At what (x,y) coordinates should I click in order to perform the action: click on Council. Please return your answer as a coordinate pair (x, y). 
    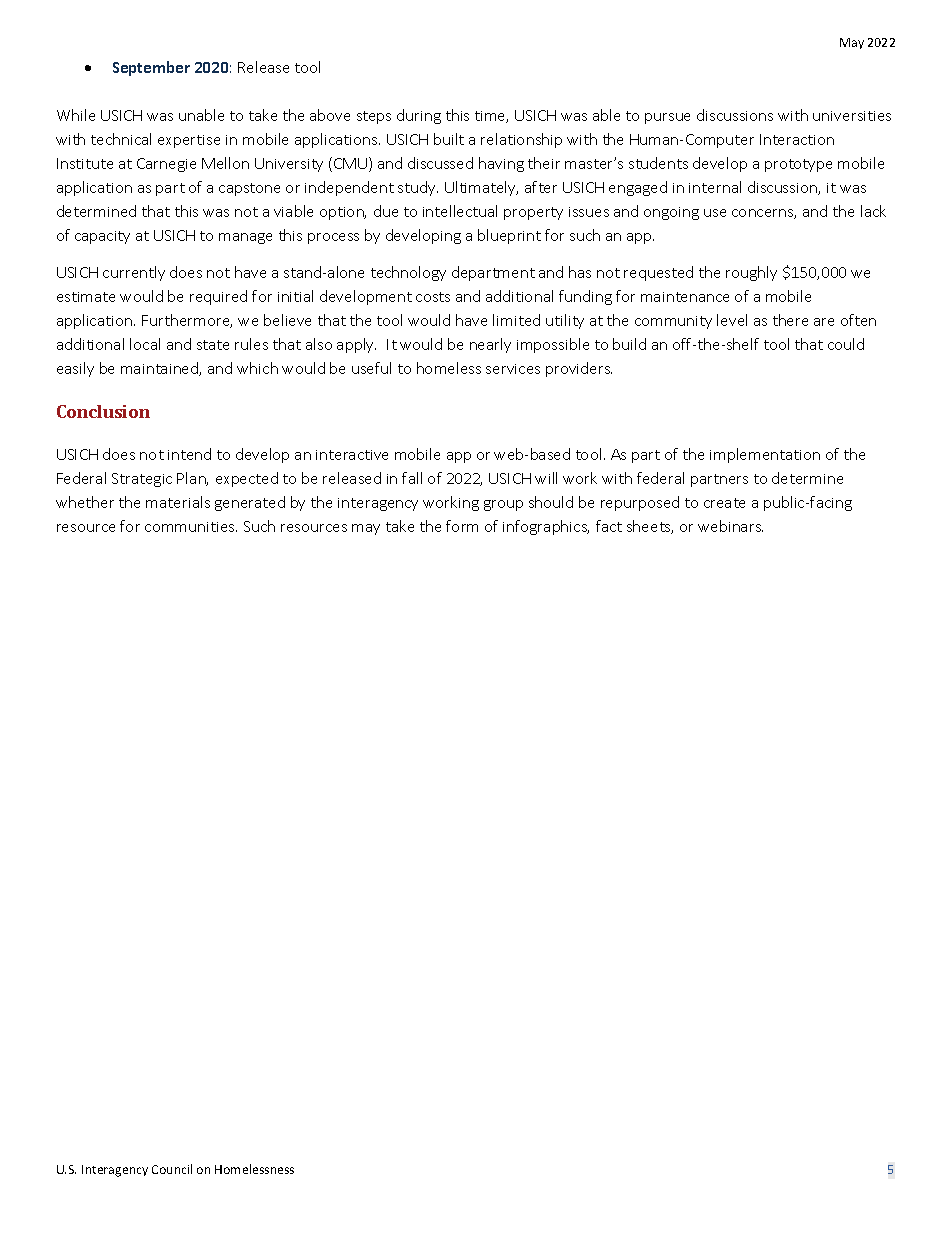
    Looking at the image, I should click on (172, 1169).
